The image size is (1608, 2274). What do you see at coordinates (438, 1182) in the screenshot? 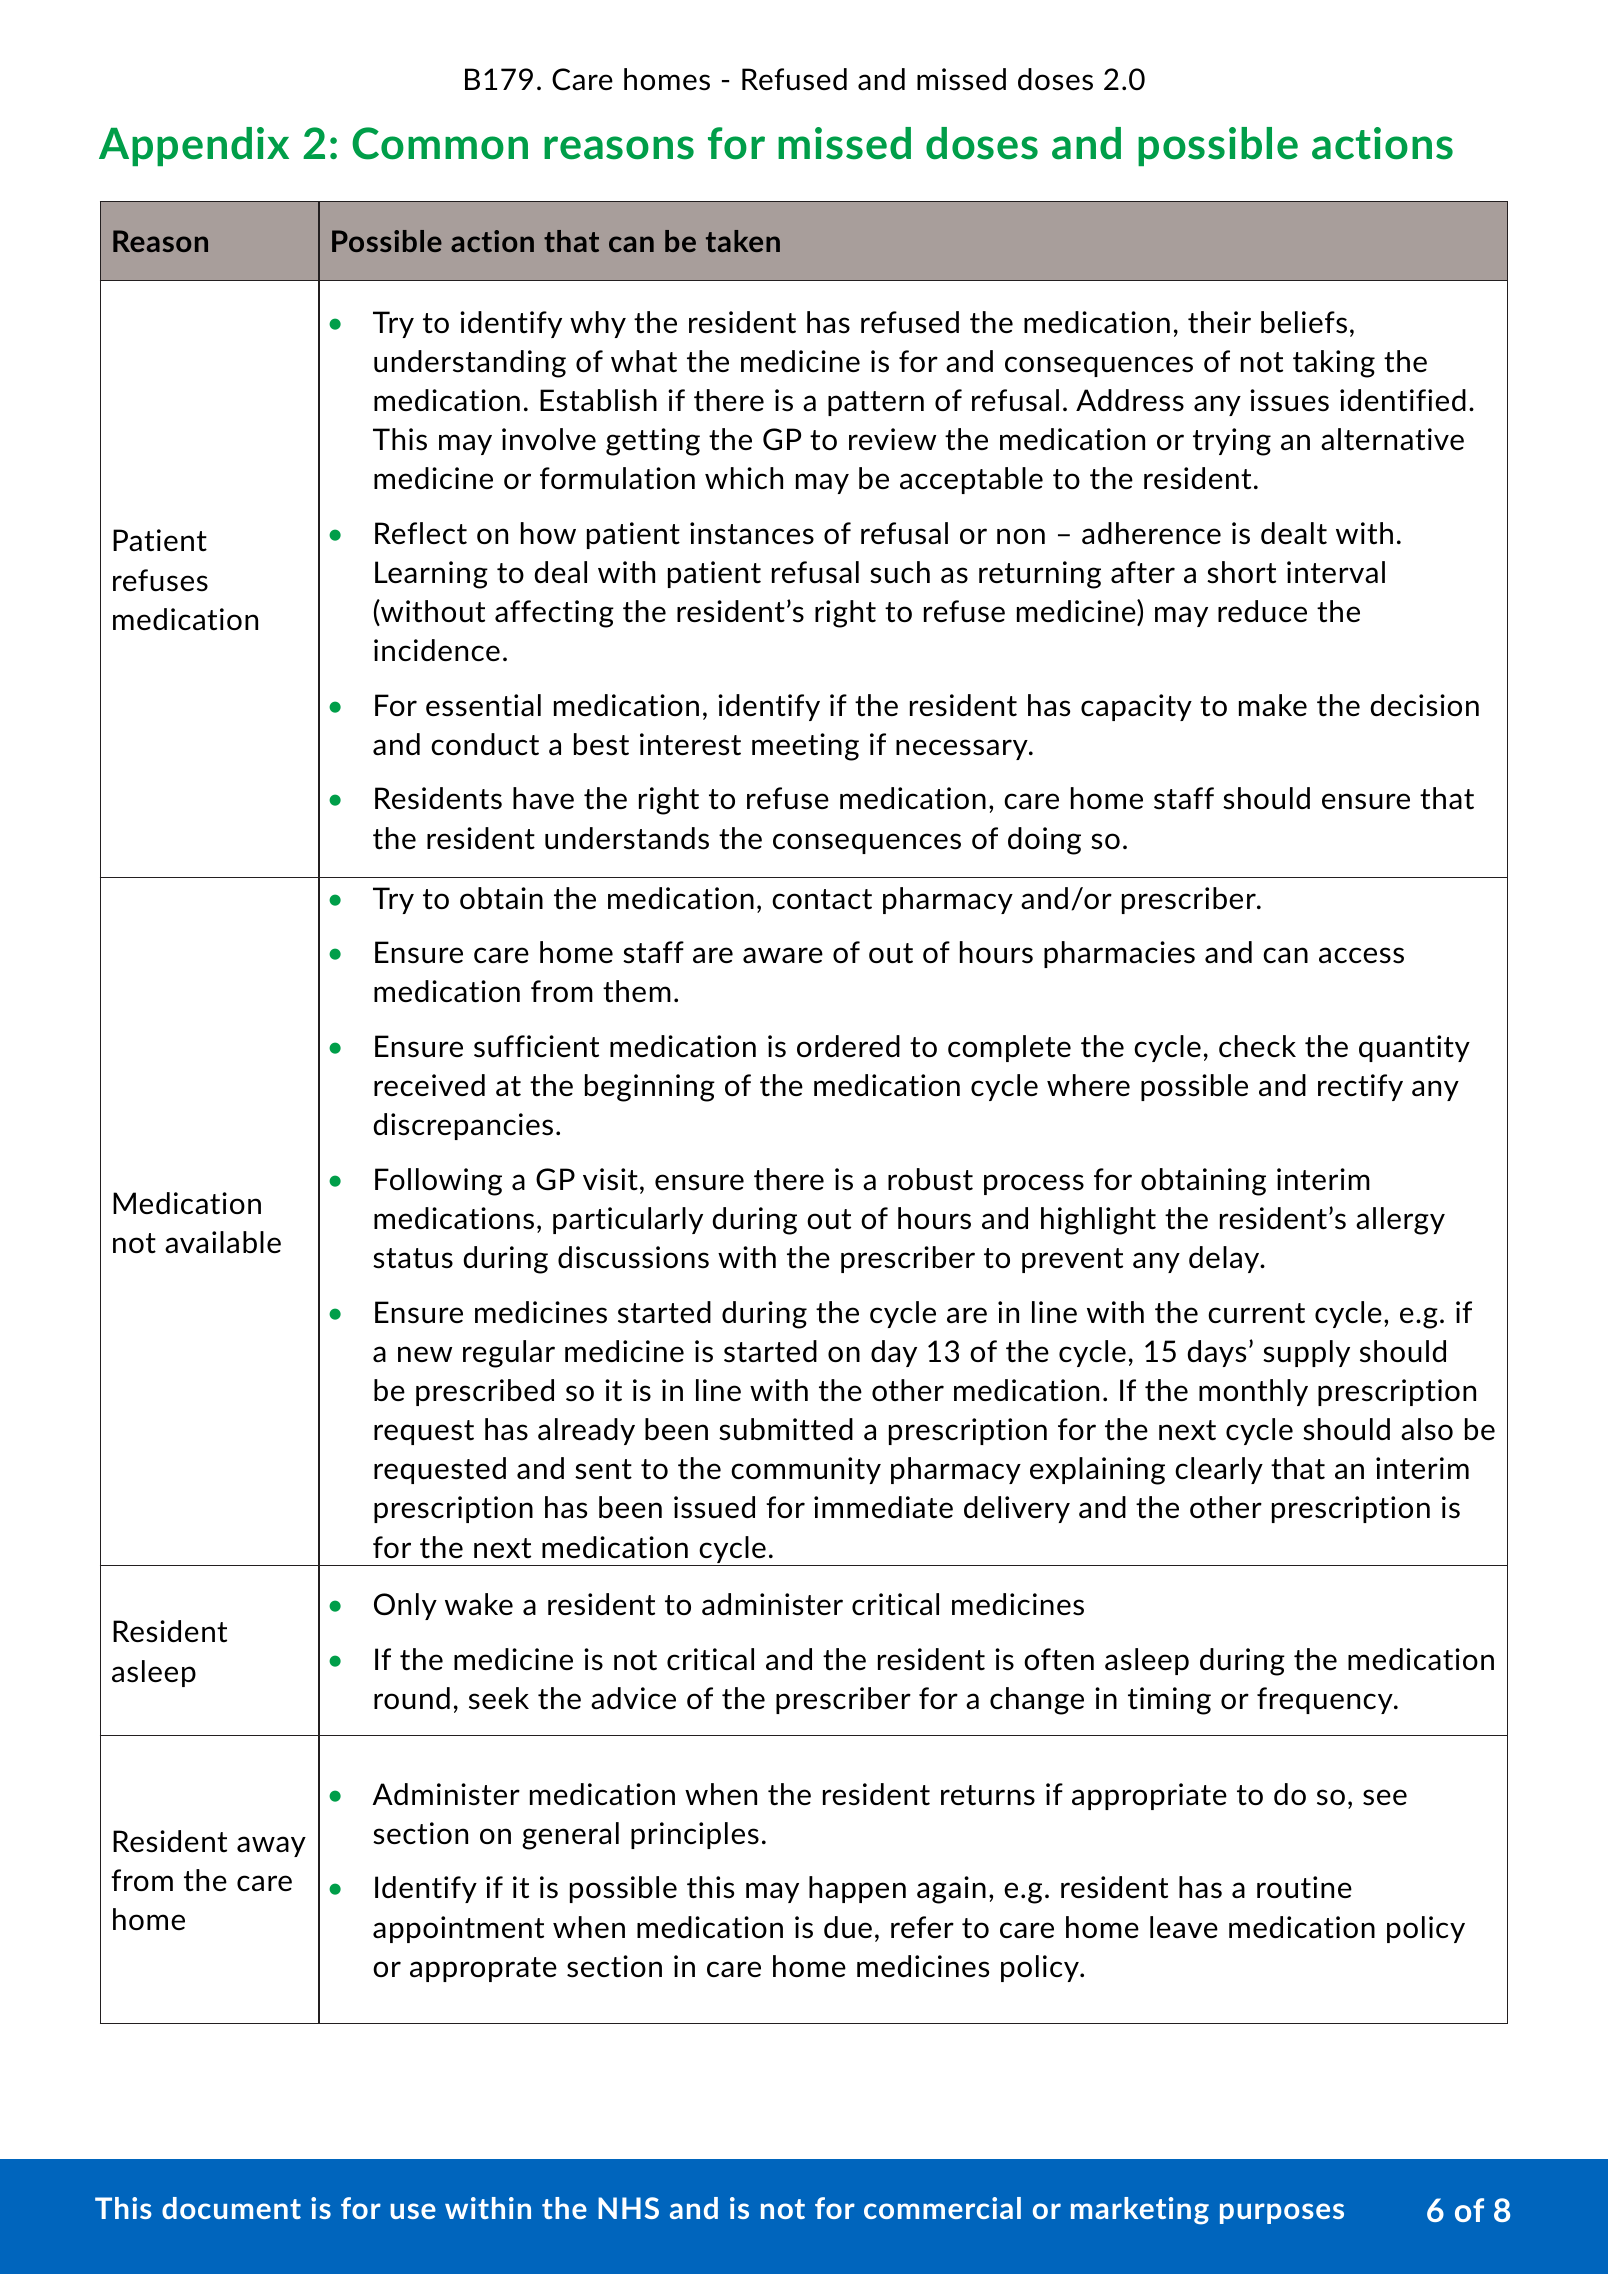
I see `Following` at bounding box center [438, 1182].
